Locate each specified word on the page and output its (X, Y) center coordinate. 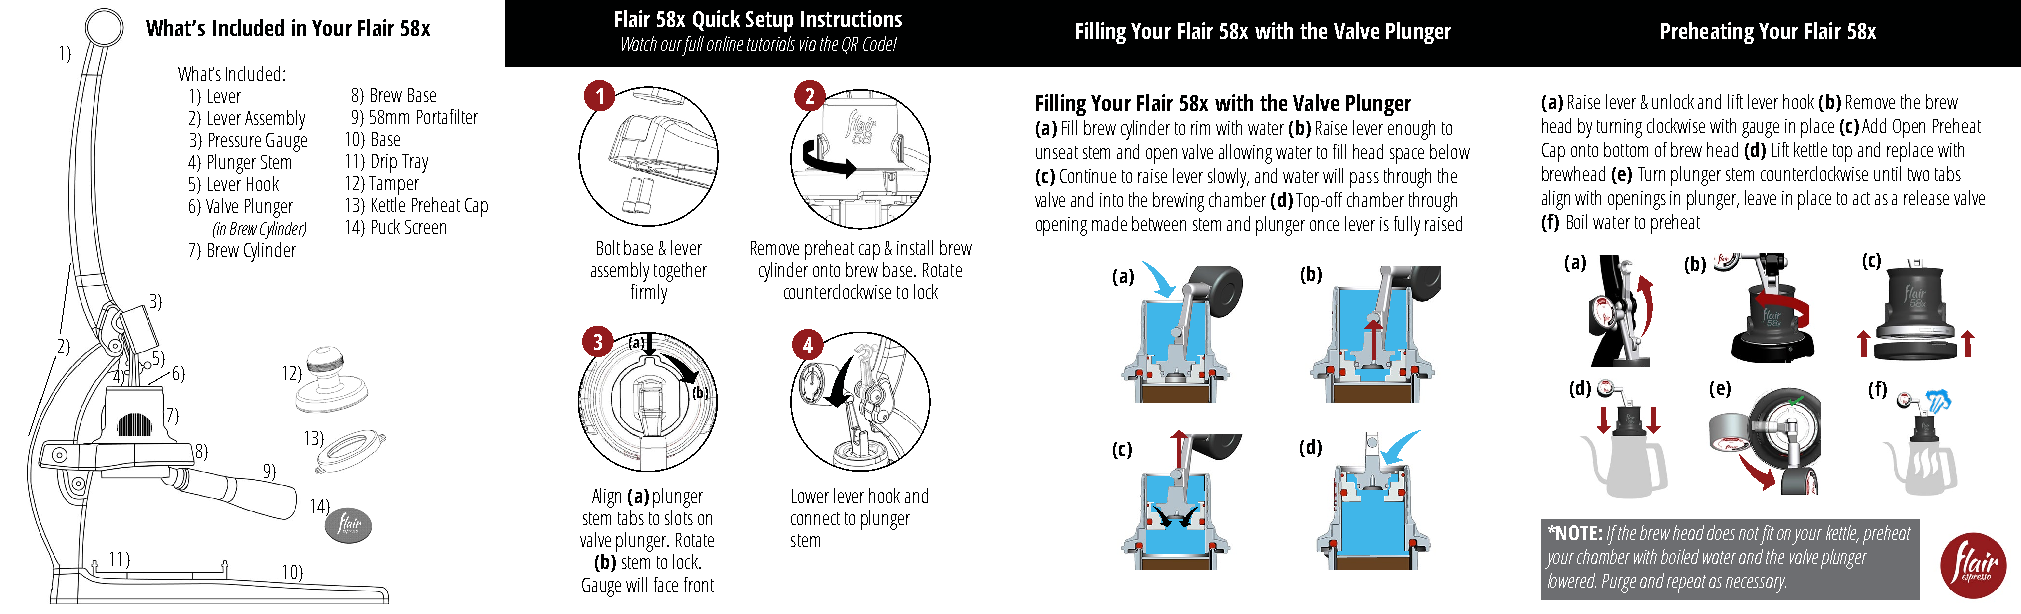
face (666, 584)
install (915, 247)
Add (1874, 125)
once (1324, 225)
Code (878, 43)
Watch (639, 43)
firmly (650, 292)
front (699, 584)
